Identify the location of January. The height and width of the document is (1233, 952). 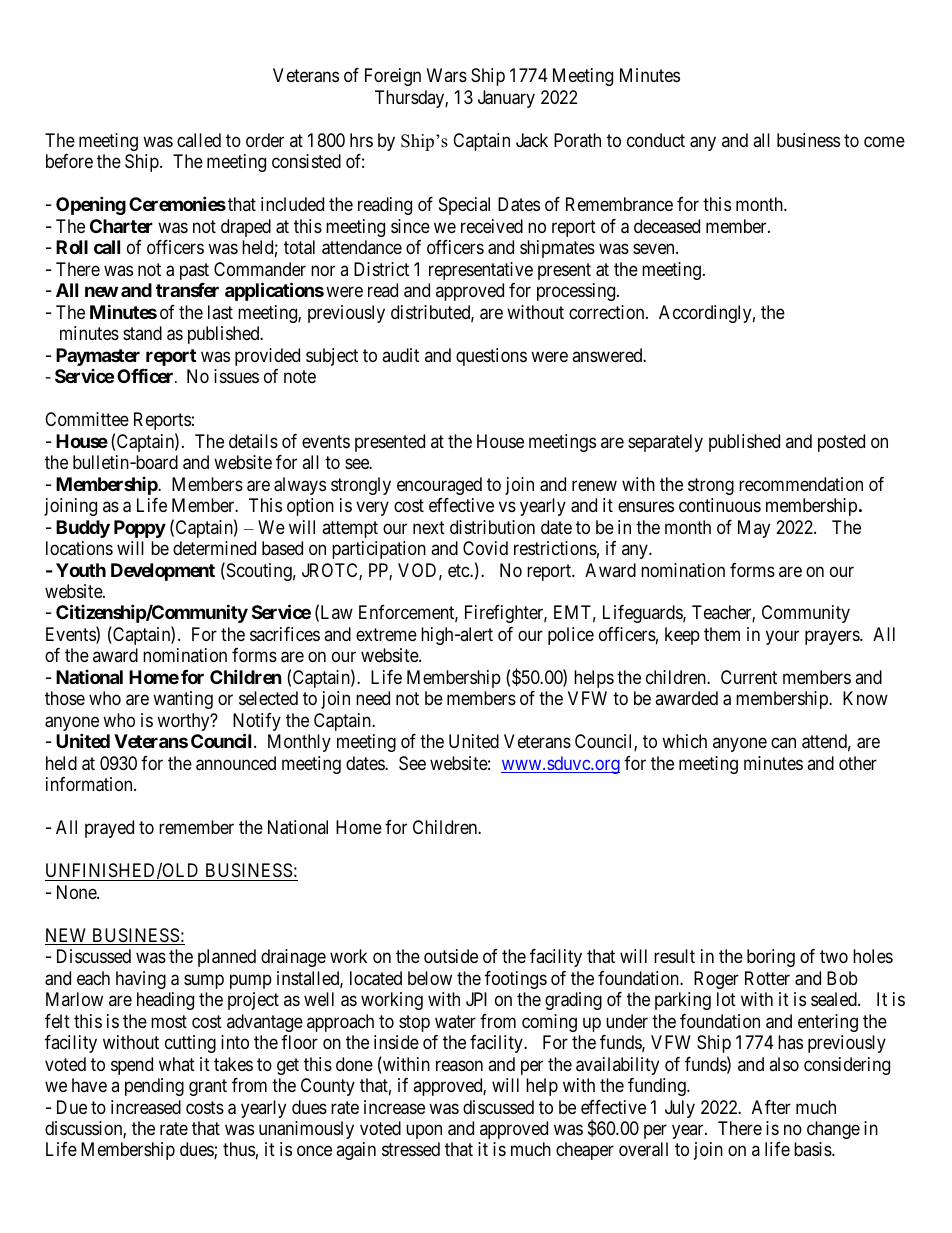
(506, 99).
